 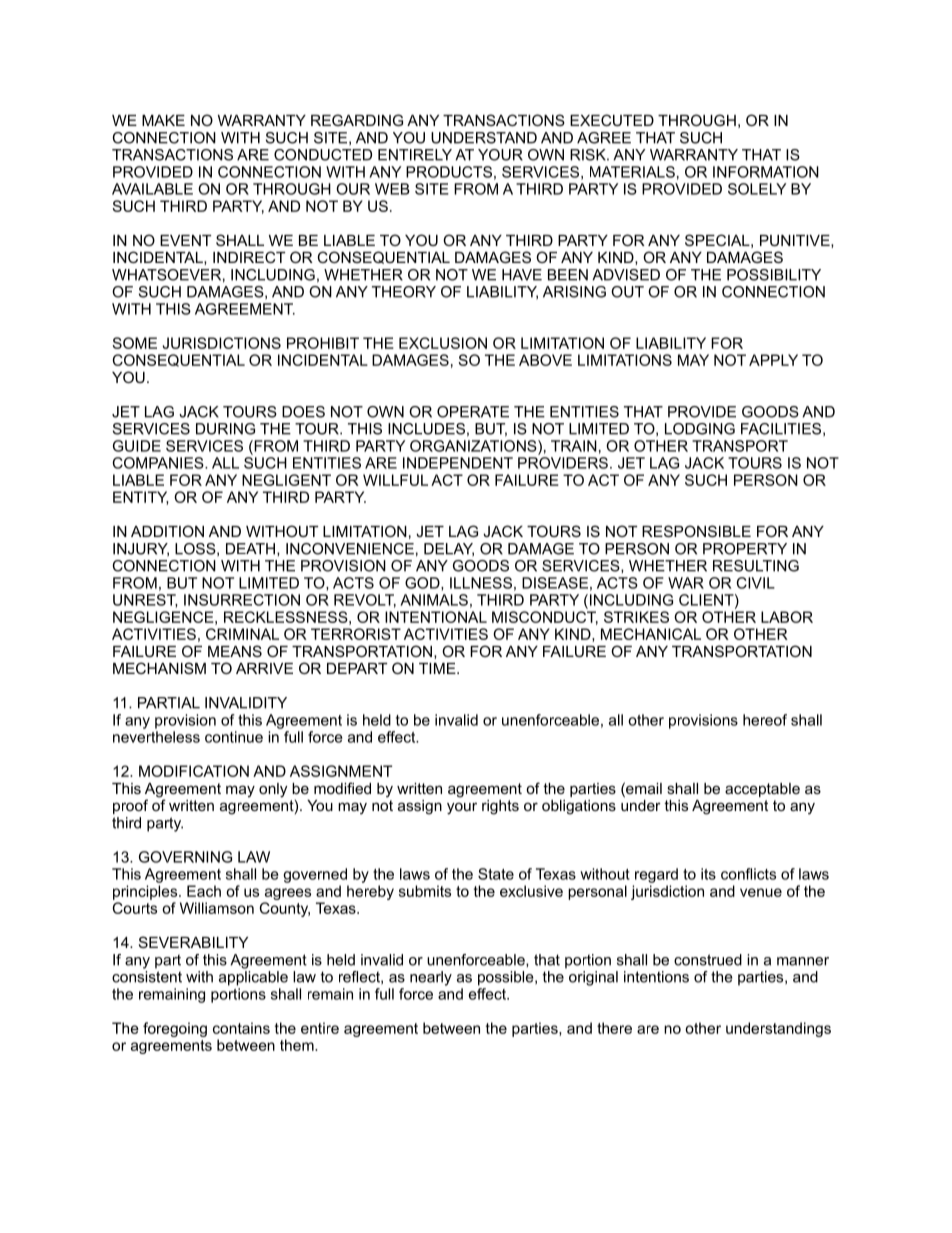 What do you see at coordinates (481, 583) in the screenshot?
I see `ILLNESS` at bounding box center [481, 583].
